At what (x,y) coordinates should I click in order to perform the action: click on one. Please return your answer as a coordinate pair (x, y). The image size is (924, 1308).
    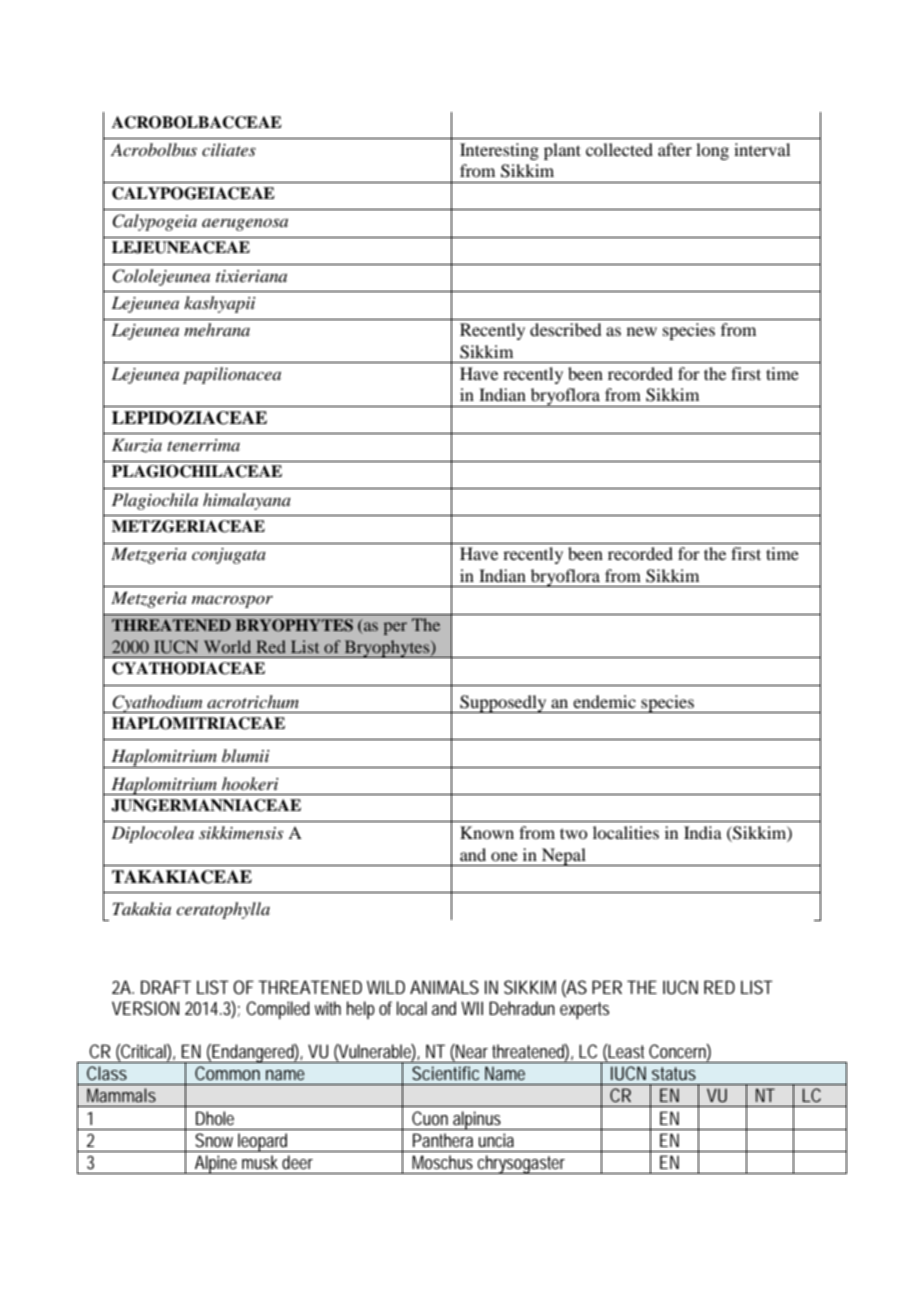
    Looking at the image, I should click on (504, 856).
